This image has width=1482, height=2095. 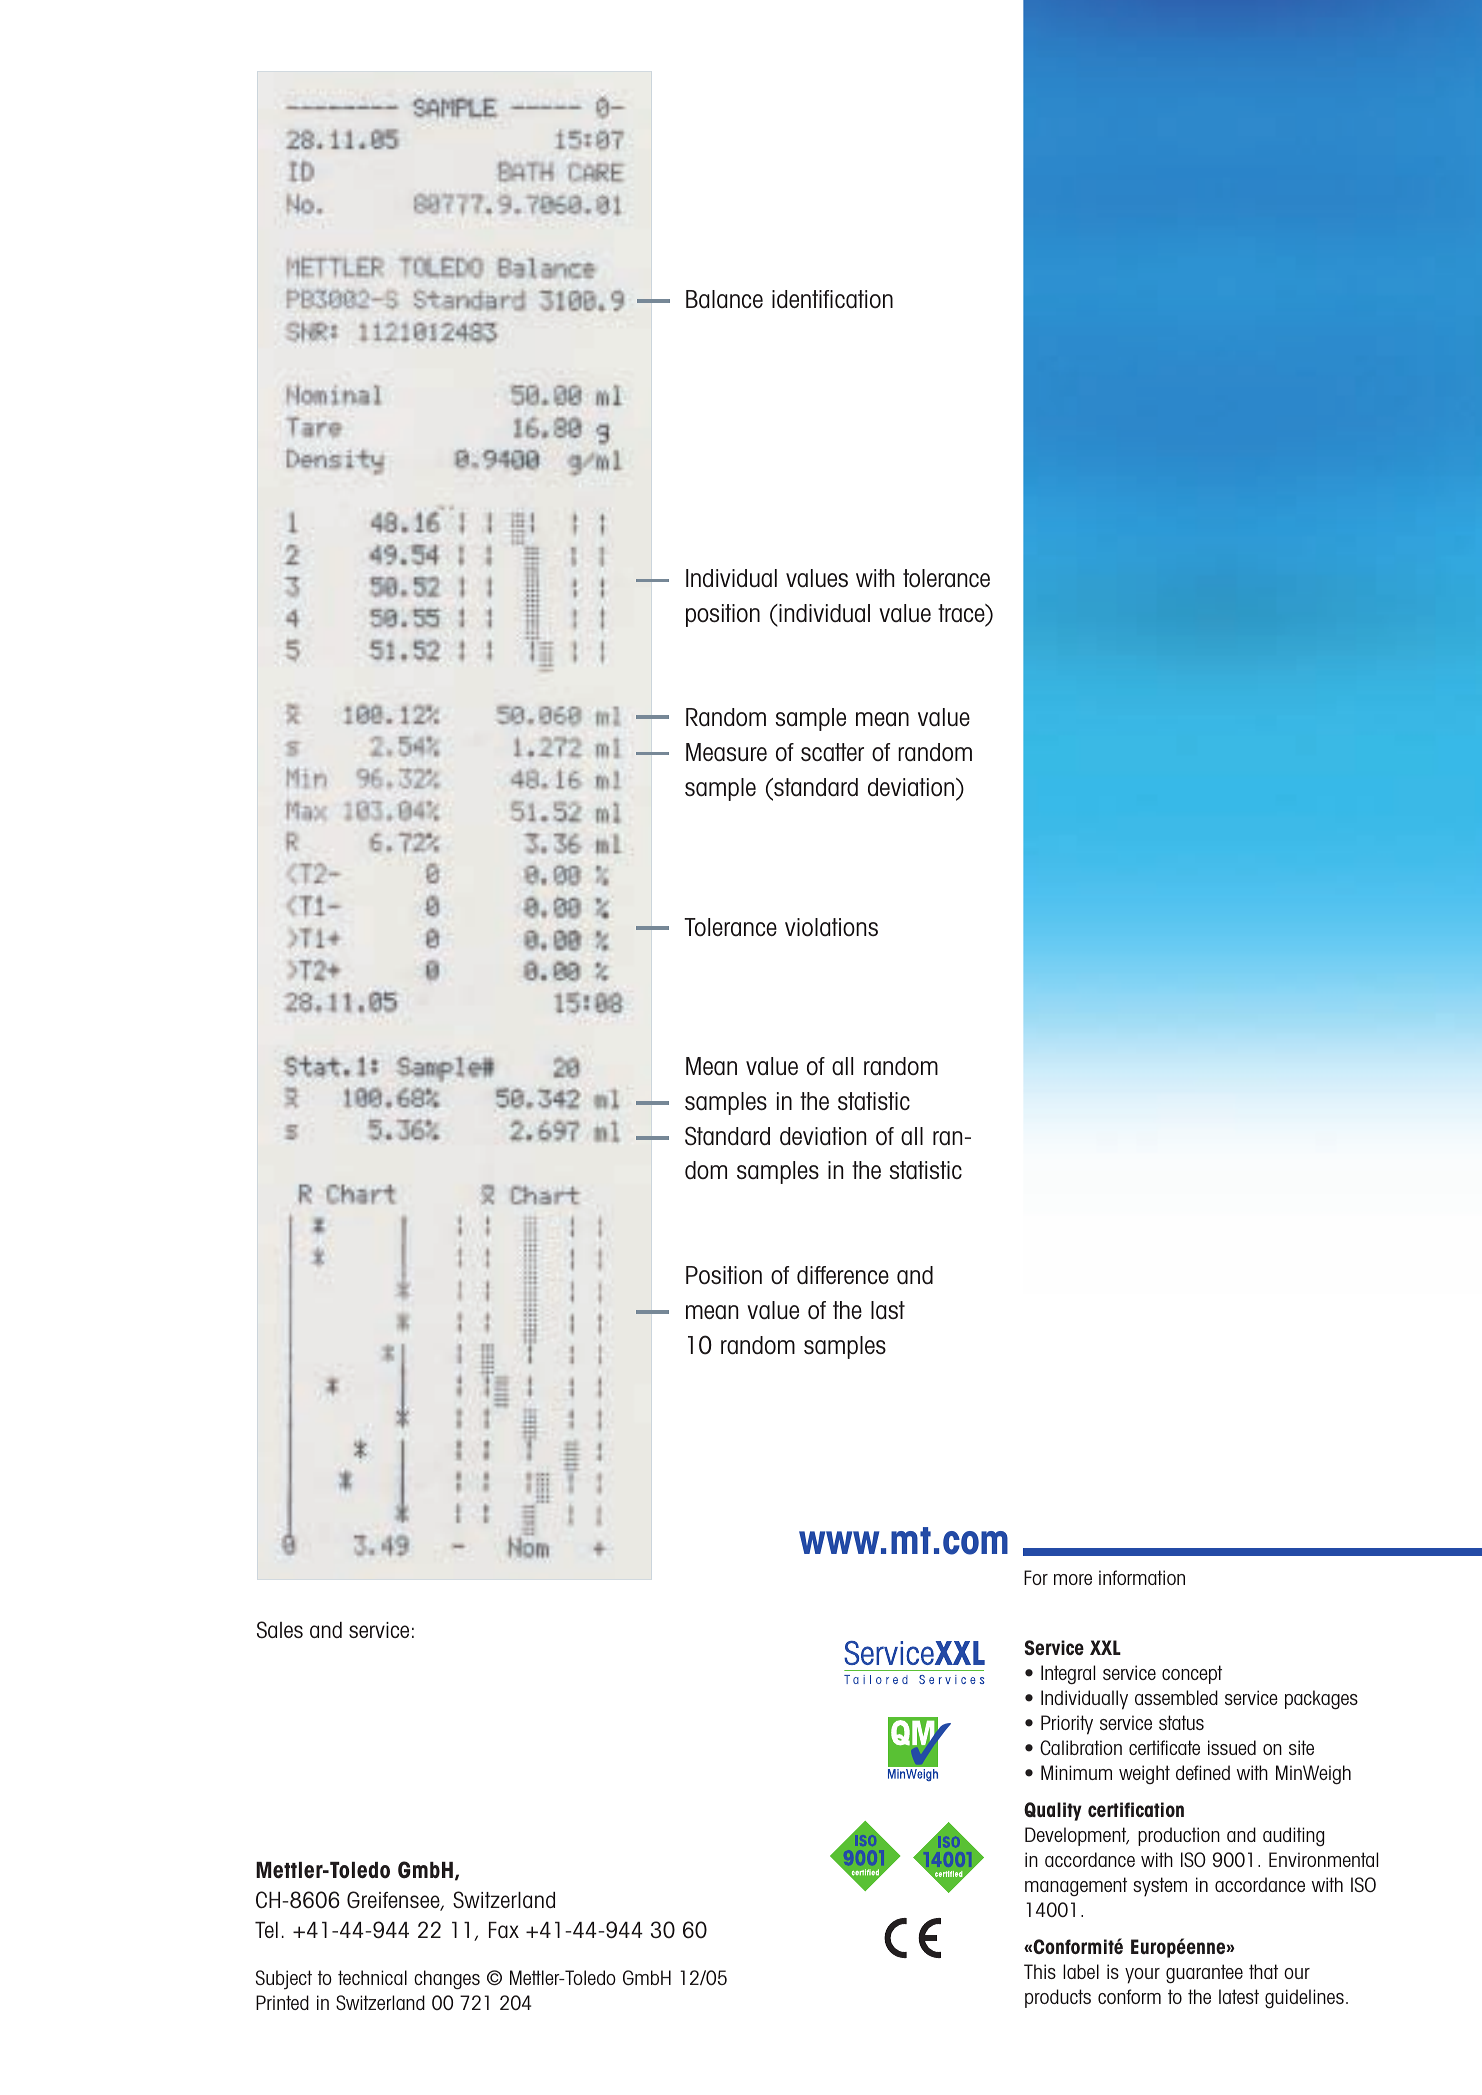 I want to click on Measure, so click(x=726, y=752).
